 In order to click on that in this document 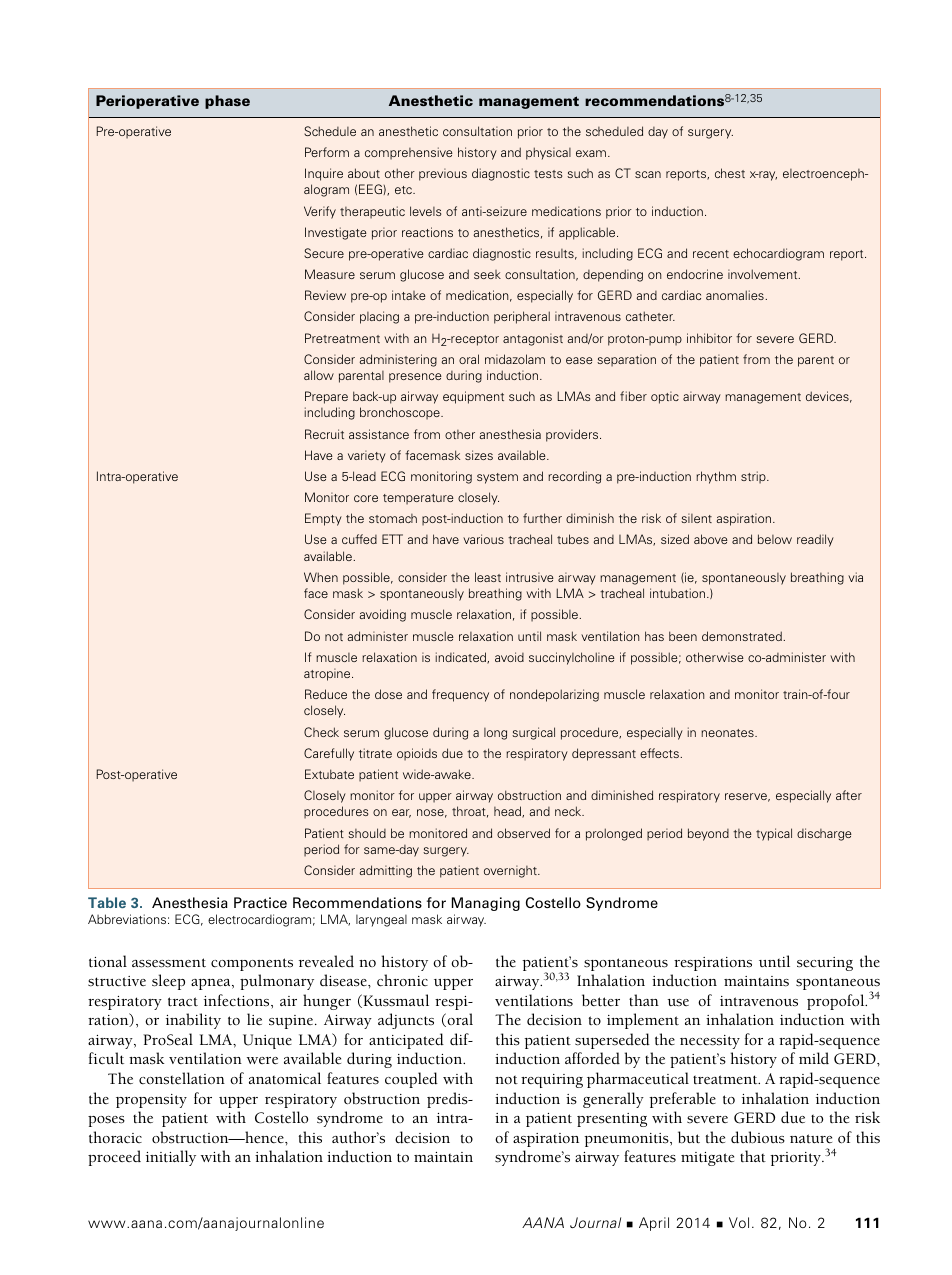, I will do `click(753, 1156)`.
